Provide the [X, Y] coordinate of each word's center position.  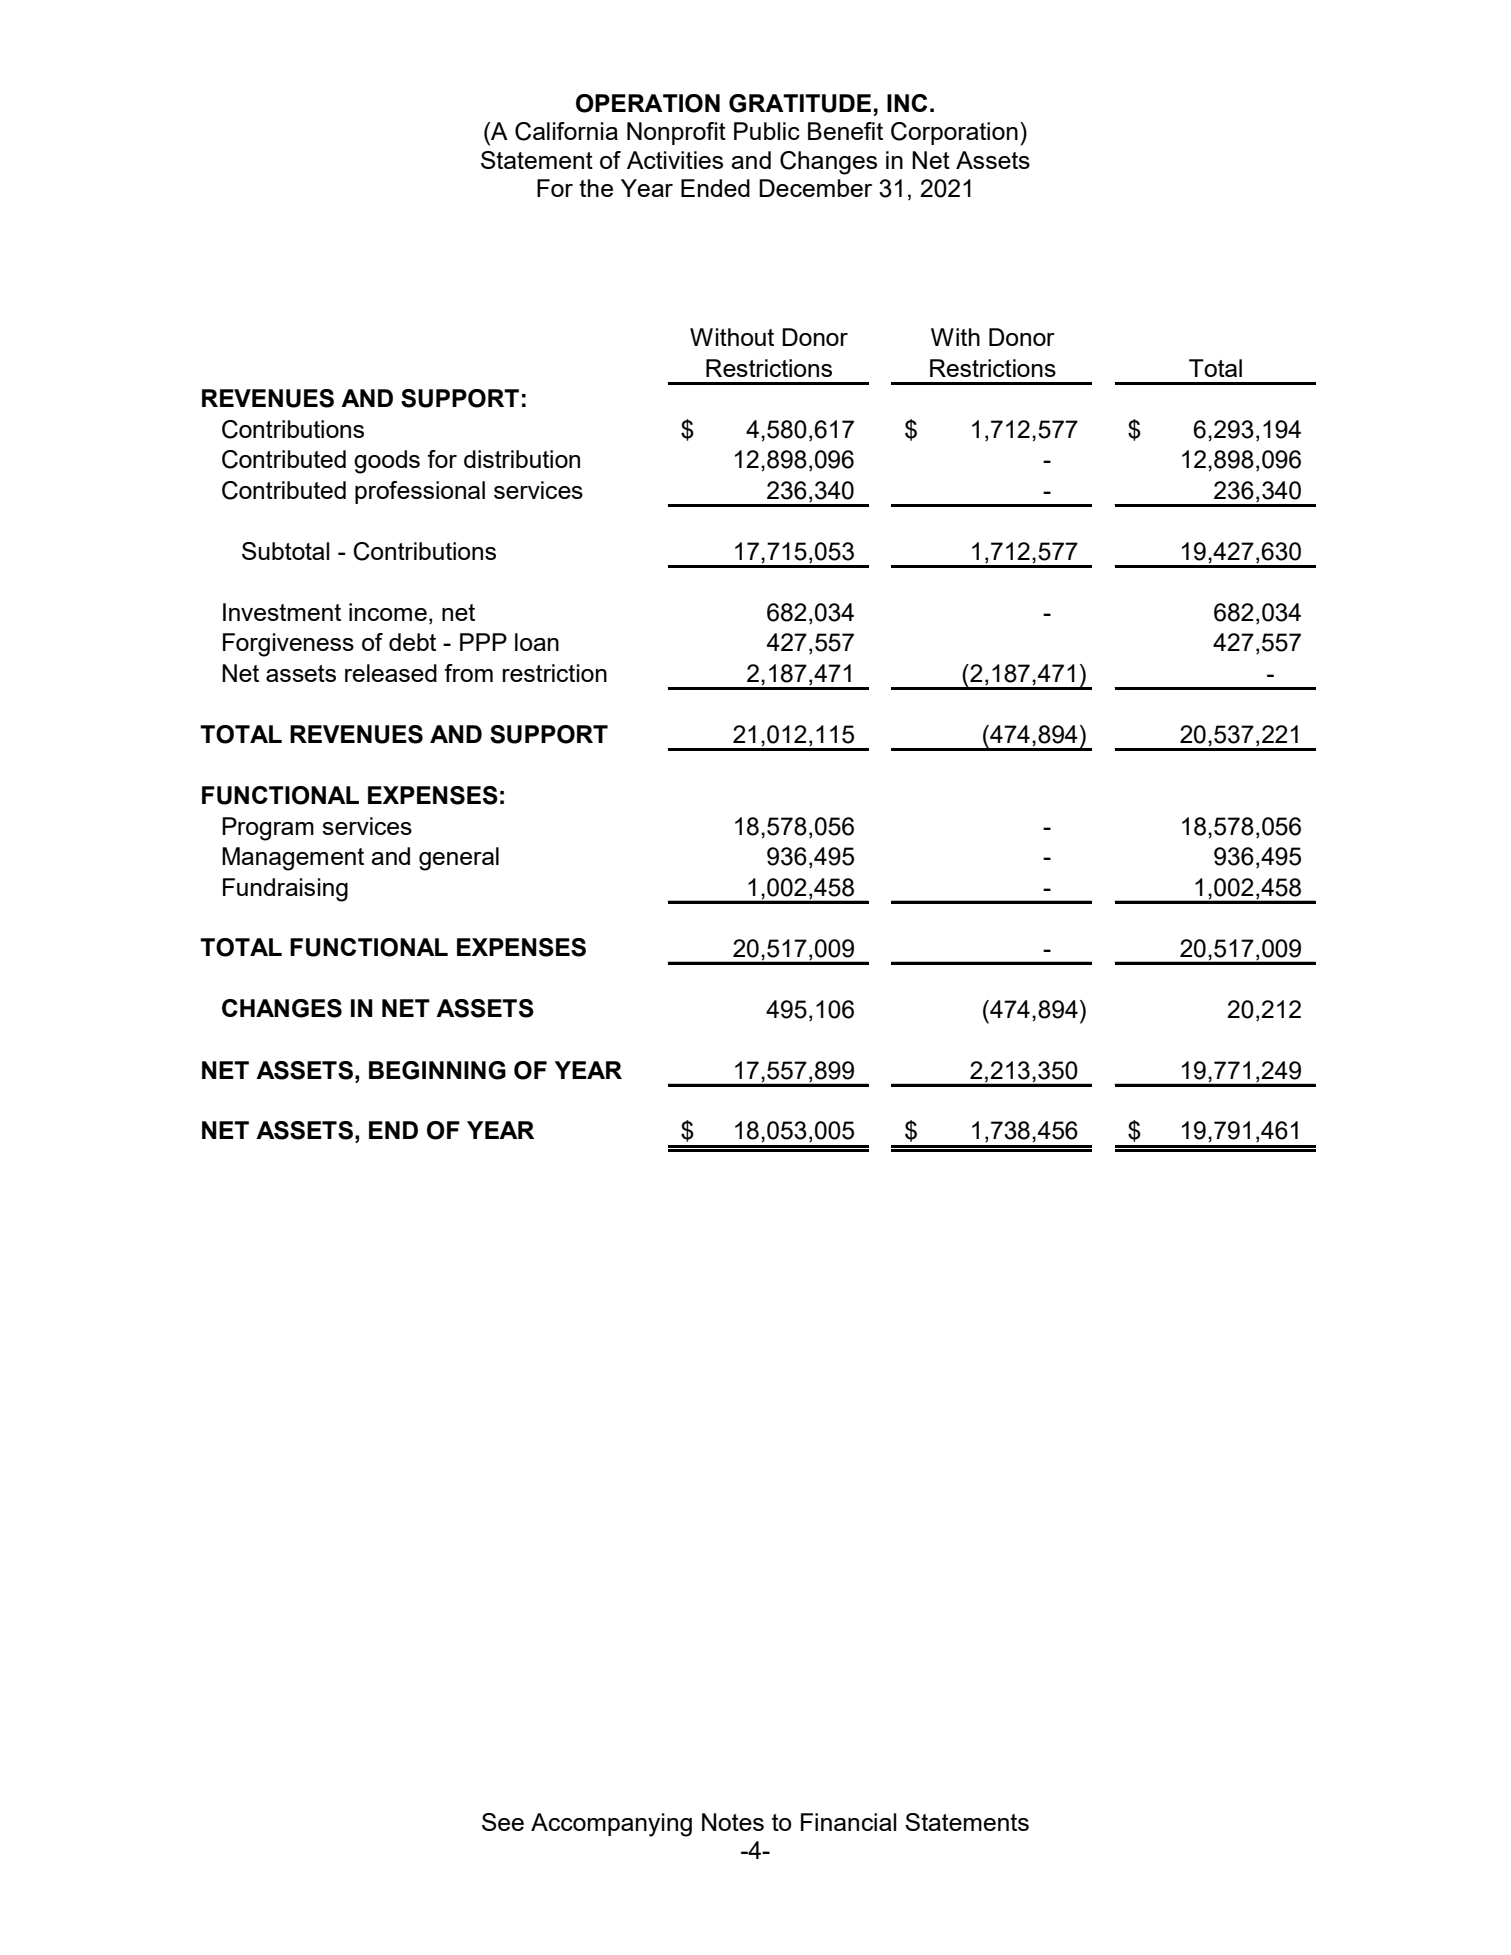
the [596, 188]
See [503, 1822]
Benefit [845, 131]
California [566, 131]
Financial [849, 1822]
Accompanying [611, 1825]
